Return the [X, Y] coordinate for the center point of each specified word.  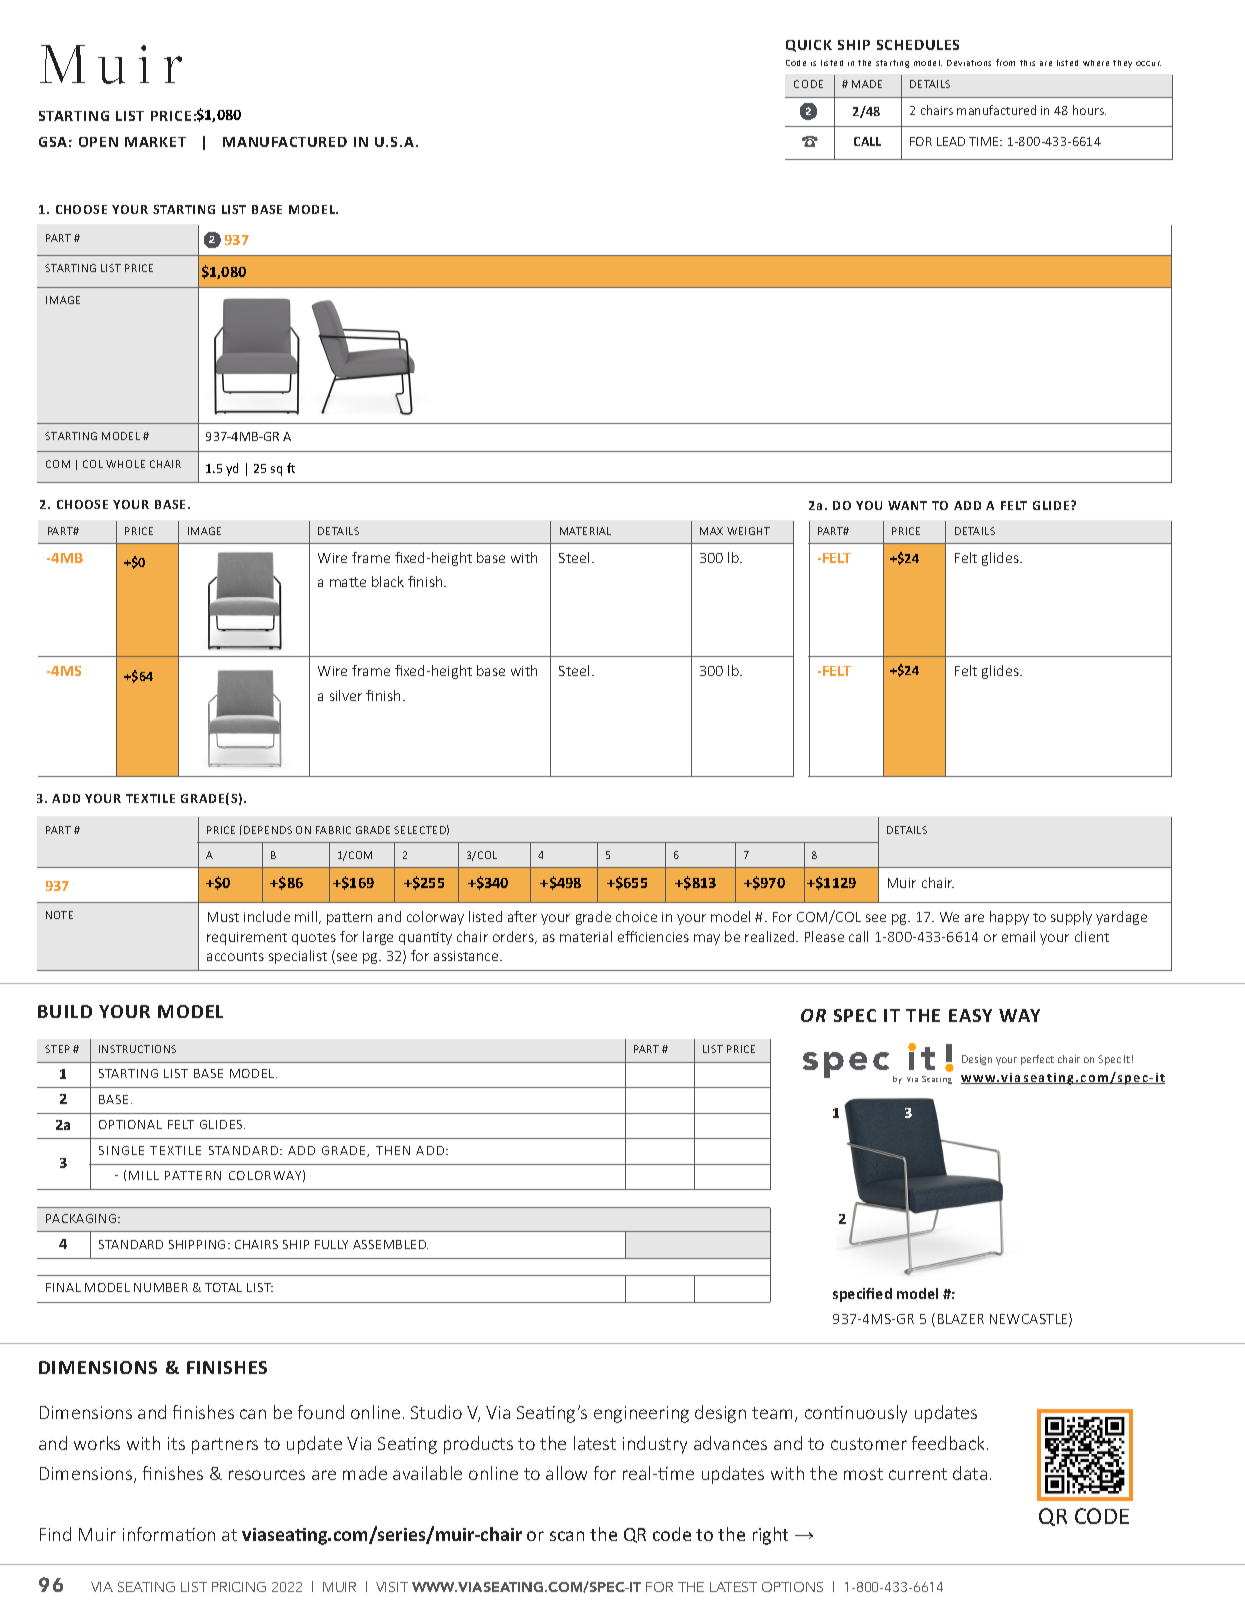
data [970, 1473]
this [1027, 63]
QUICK [809, 46]
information [169, 1534]
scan [567, 1536]
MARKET [155, 142]
